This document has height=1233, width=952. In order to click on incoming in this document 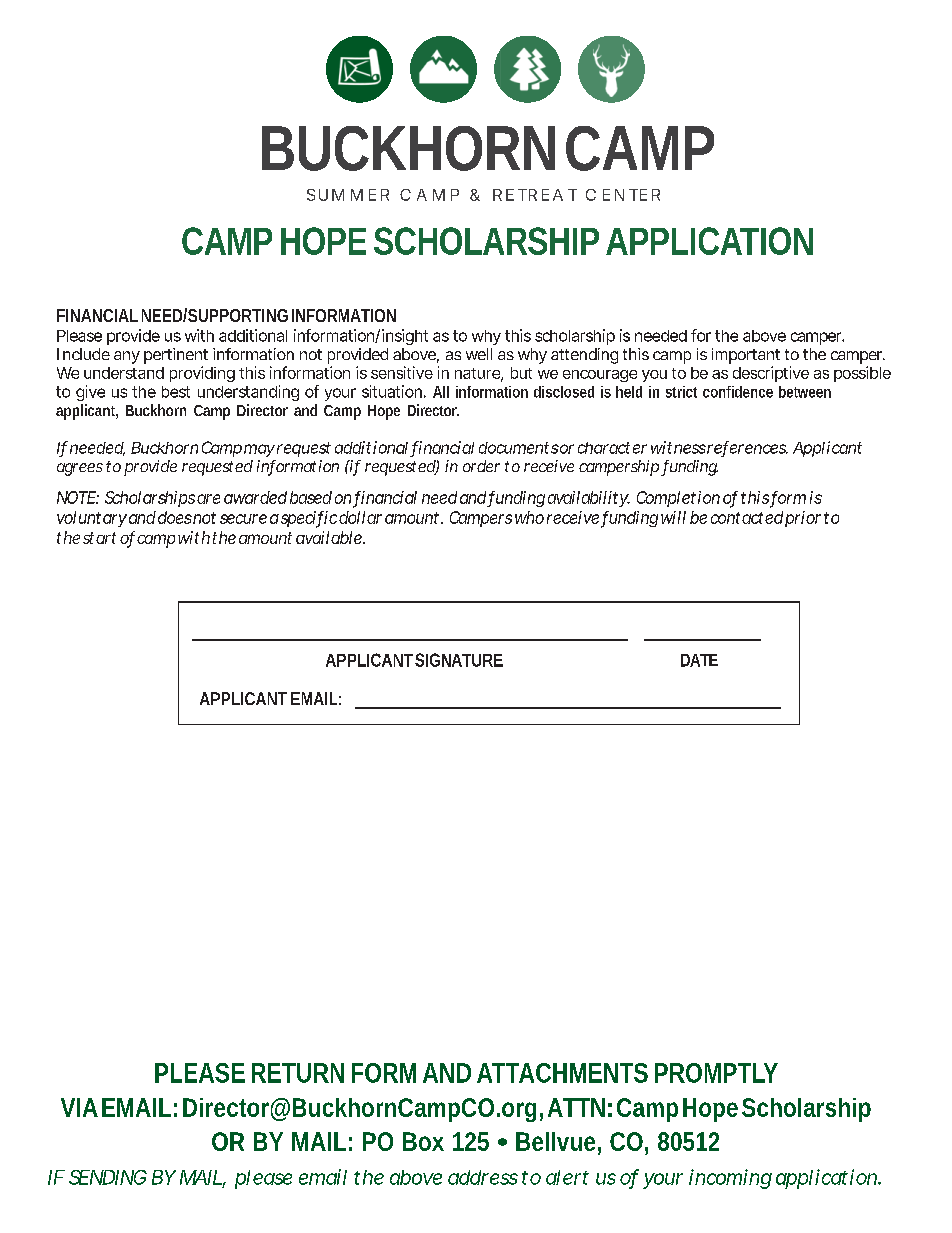, I will do `click(730, 1179)`.
